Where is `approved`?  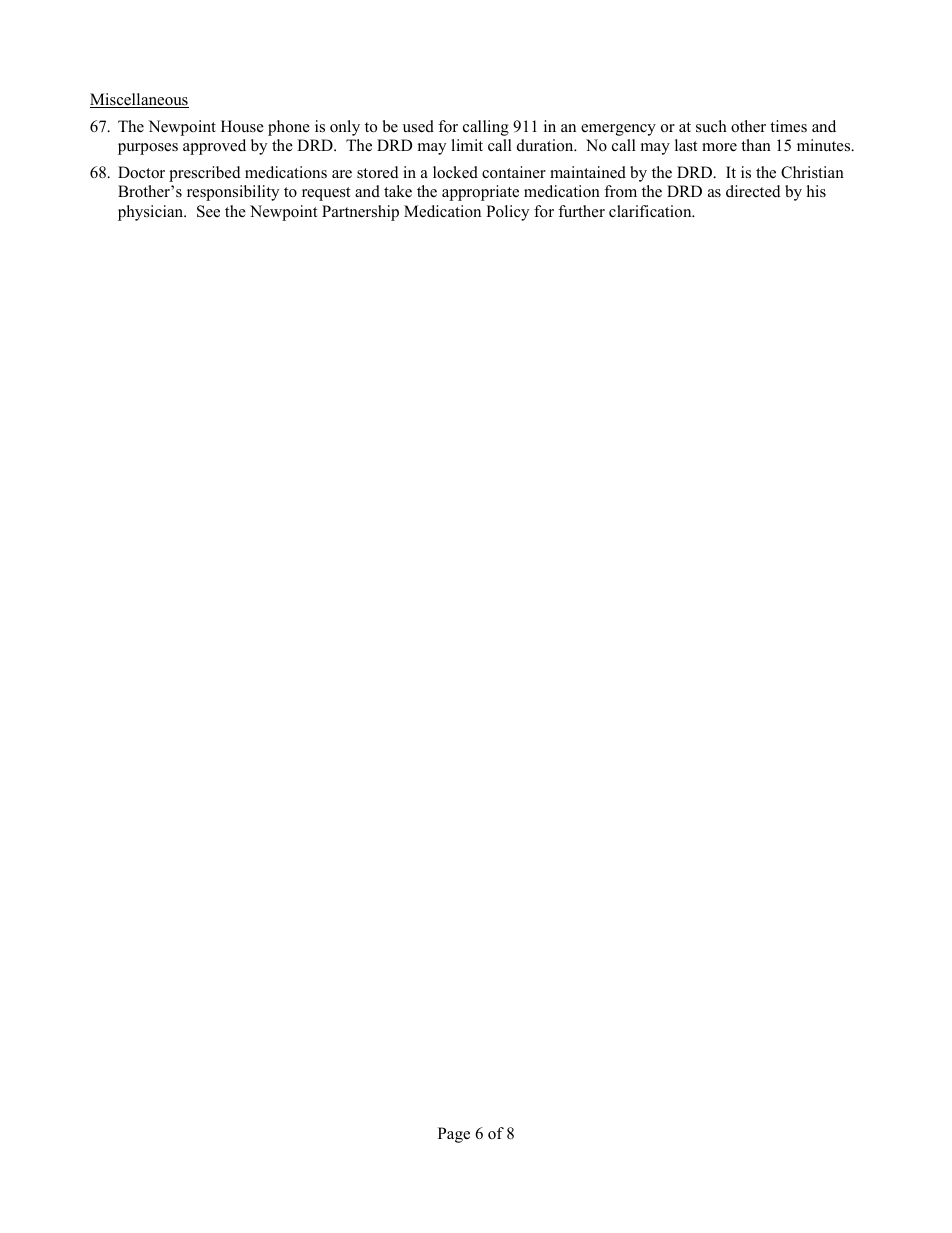
approved is located at coordinates (214, 147).
